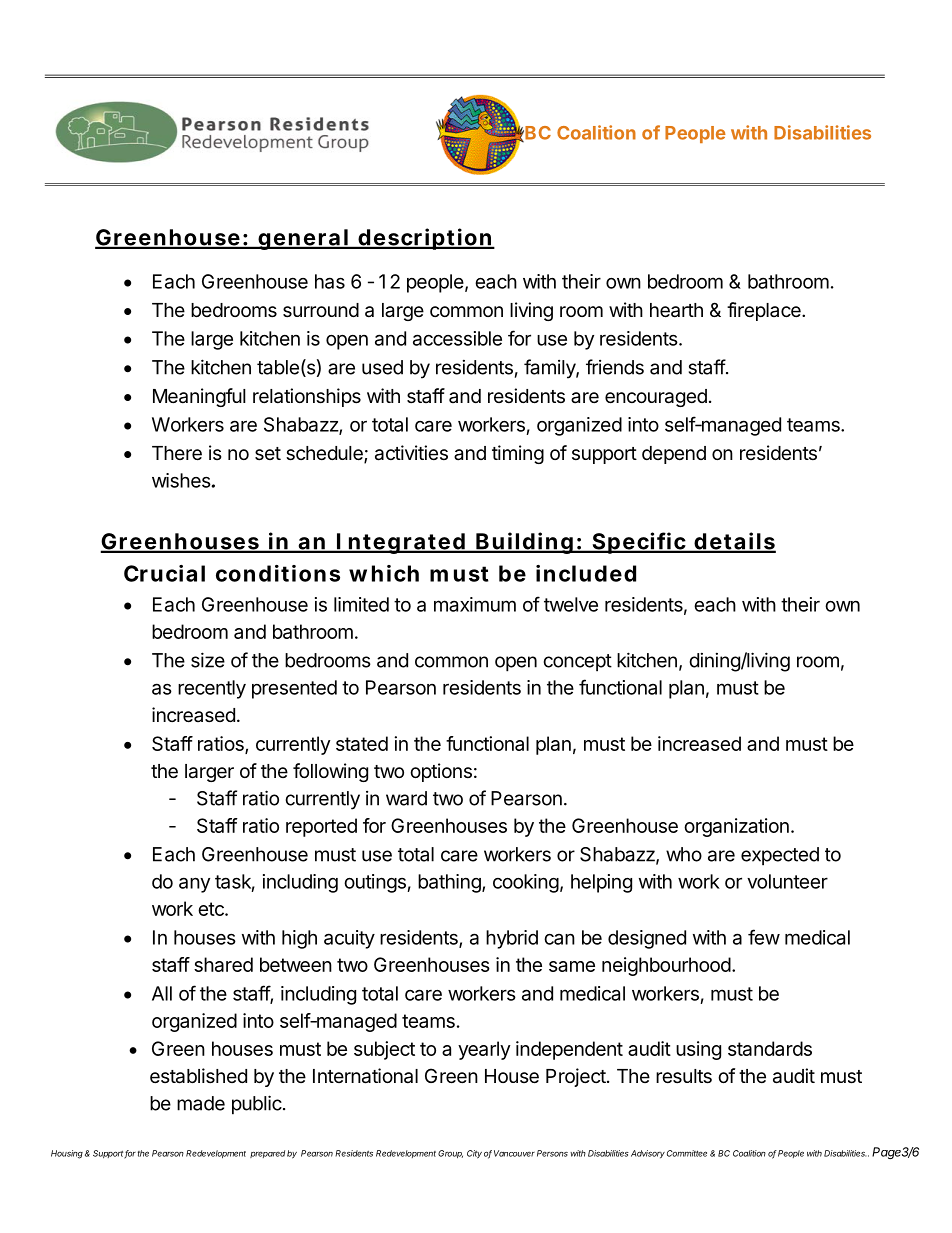 The width and height of the page is (952, 1233). Describe the element at coordinates (457, 338) in the page. I see `accessible` at that location.
